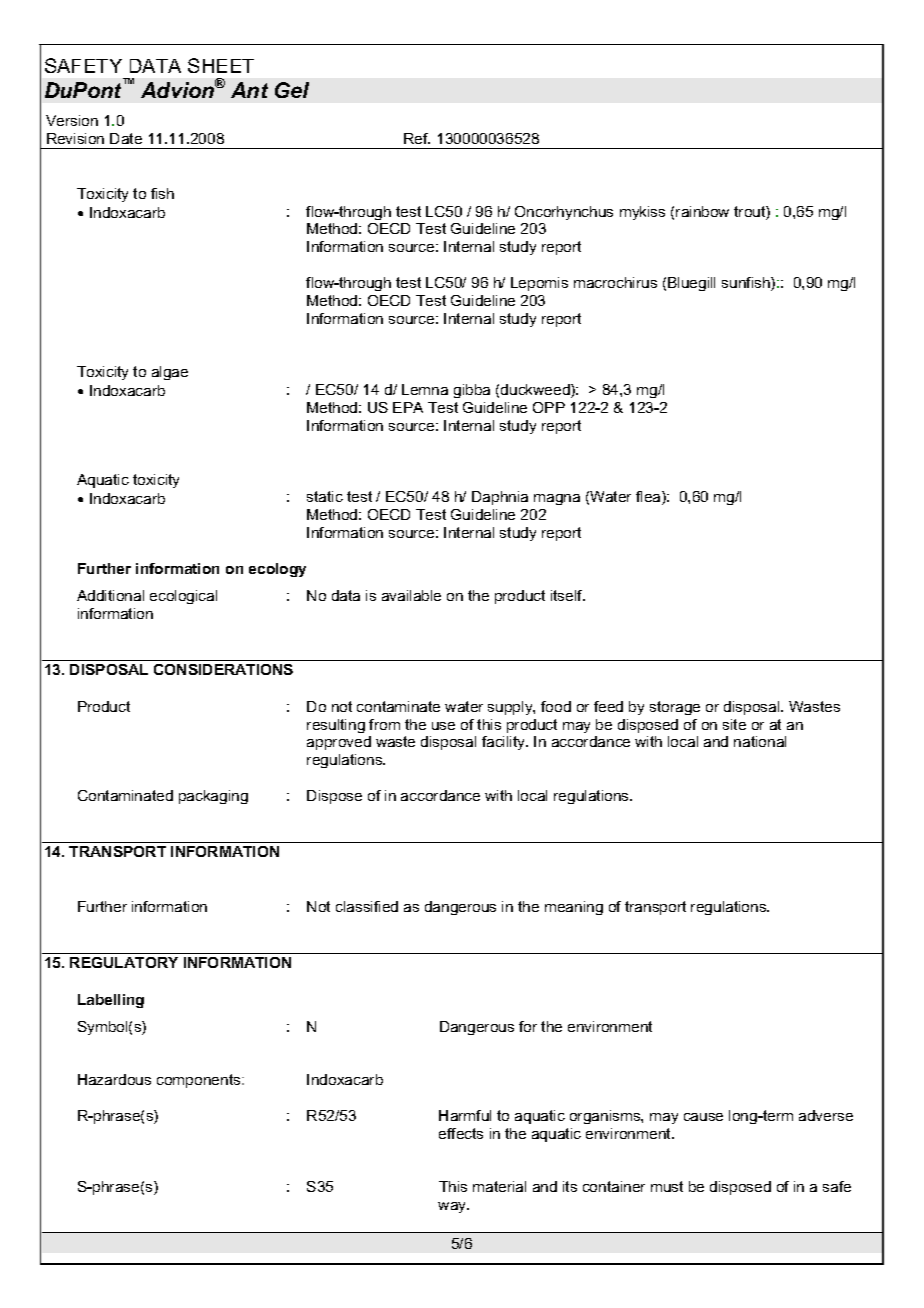  I want to click on storage, so click(675, 708).
